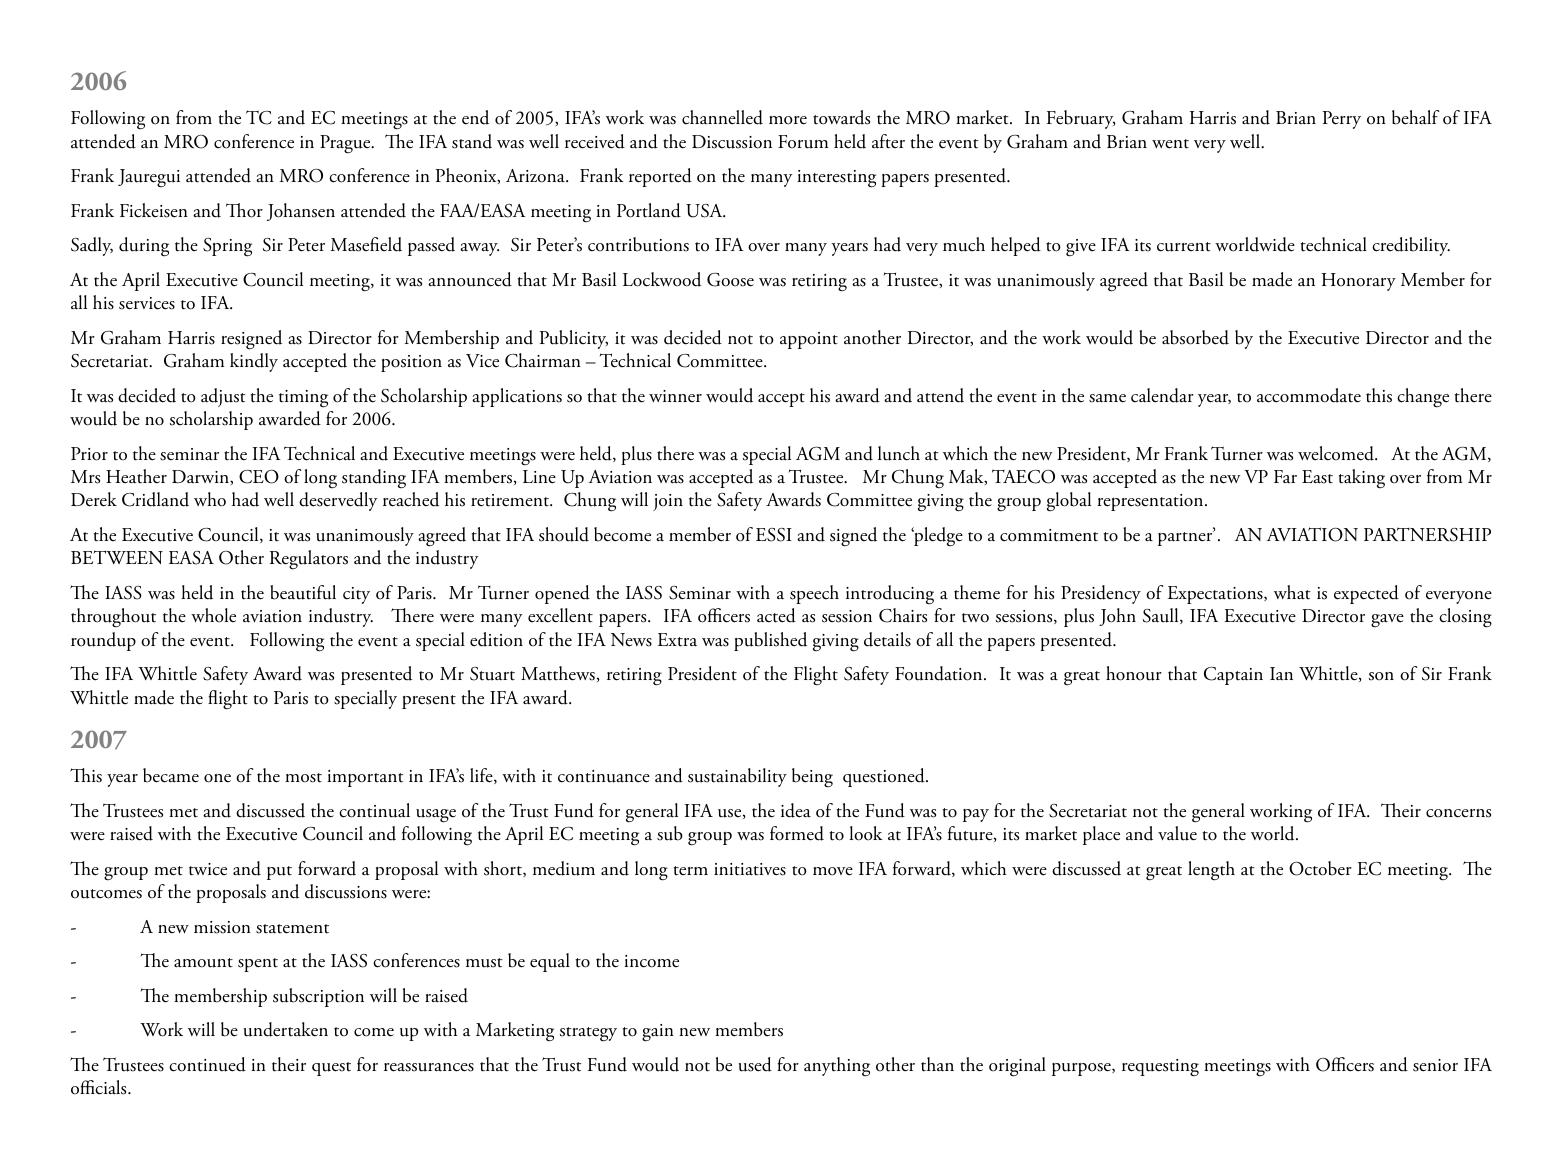  What do you see at coordinates (207, 1064) in the page?
I see `continued` at bounding box center [207, 1064].
